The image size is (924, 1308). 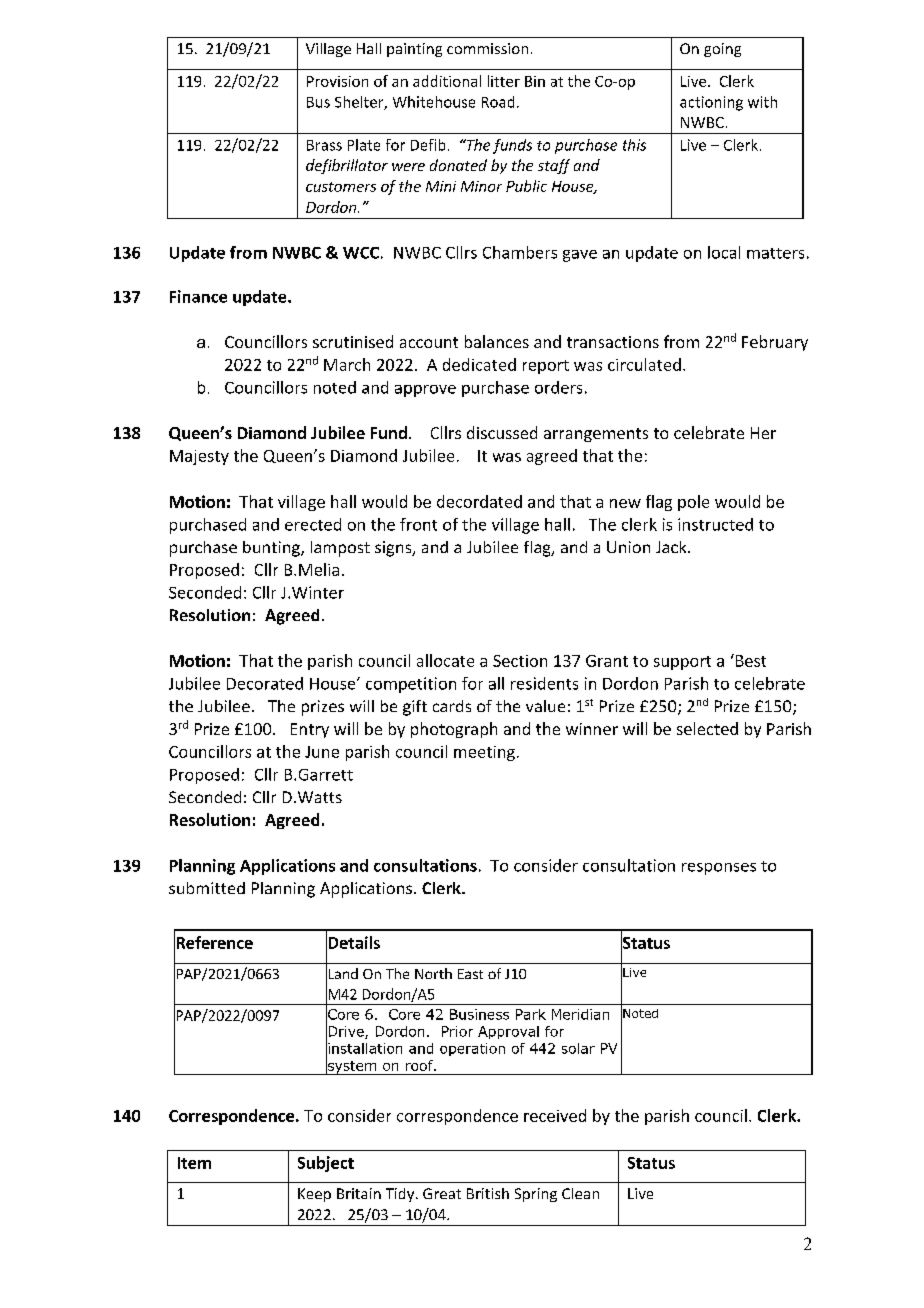 I want to click on support, so click(x=682, y=663).
